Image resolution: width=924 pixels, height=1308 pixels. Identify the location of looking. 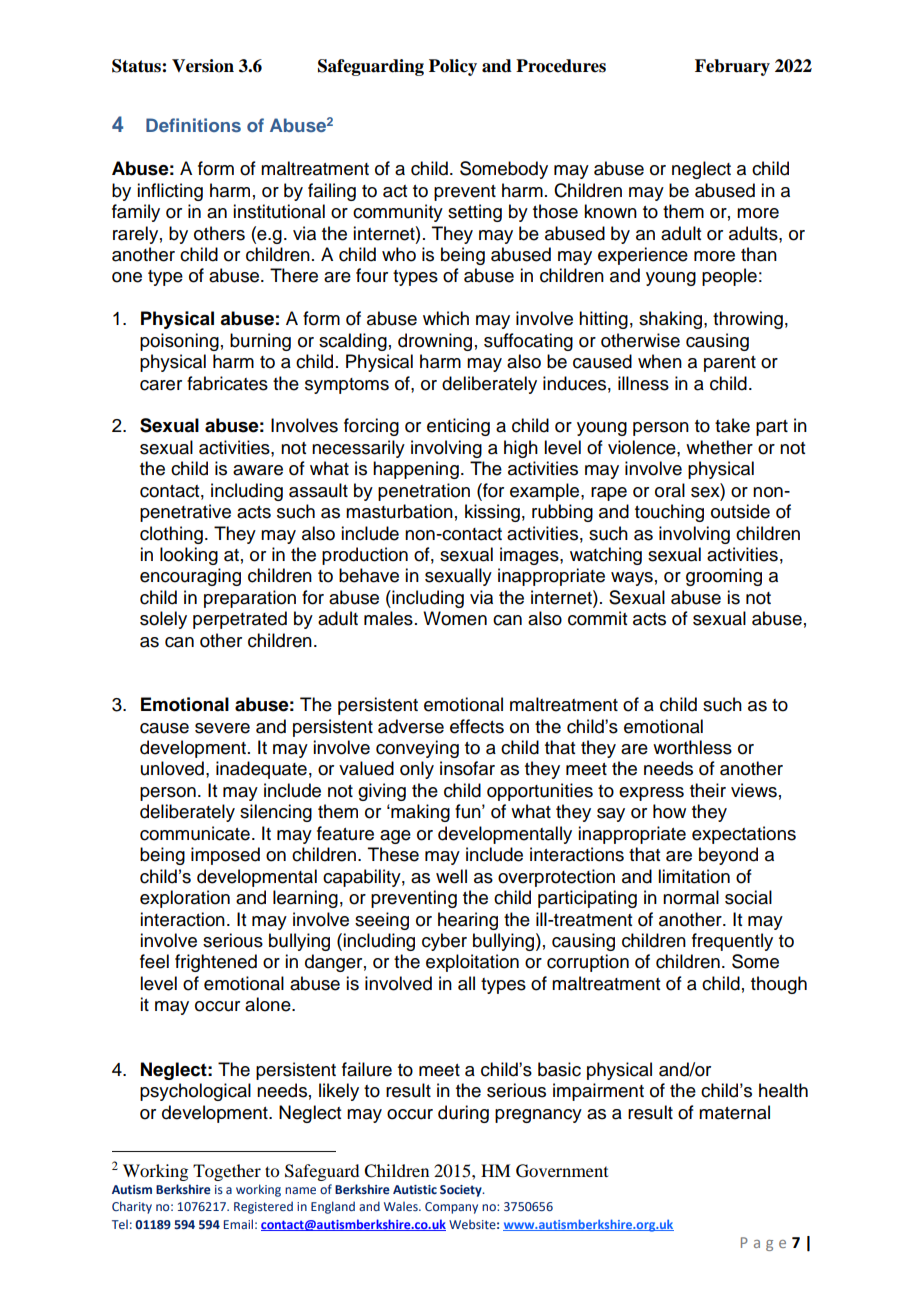
(189, 556).
